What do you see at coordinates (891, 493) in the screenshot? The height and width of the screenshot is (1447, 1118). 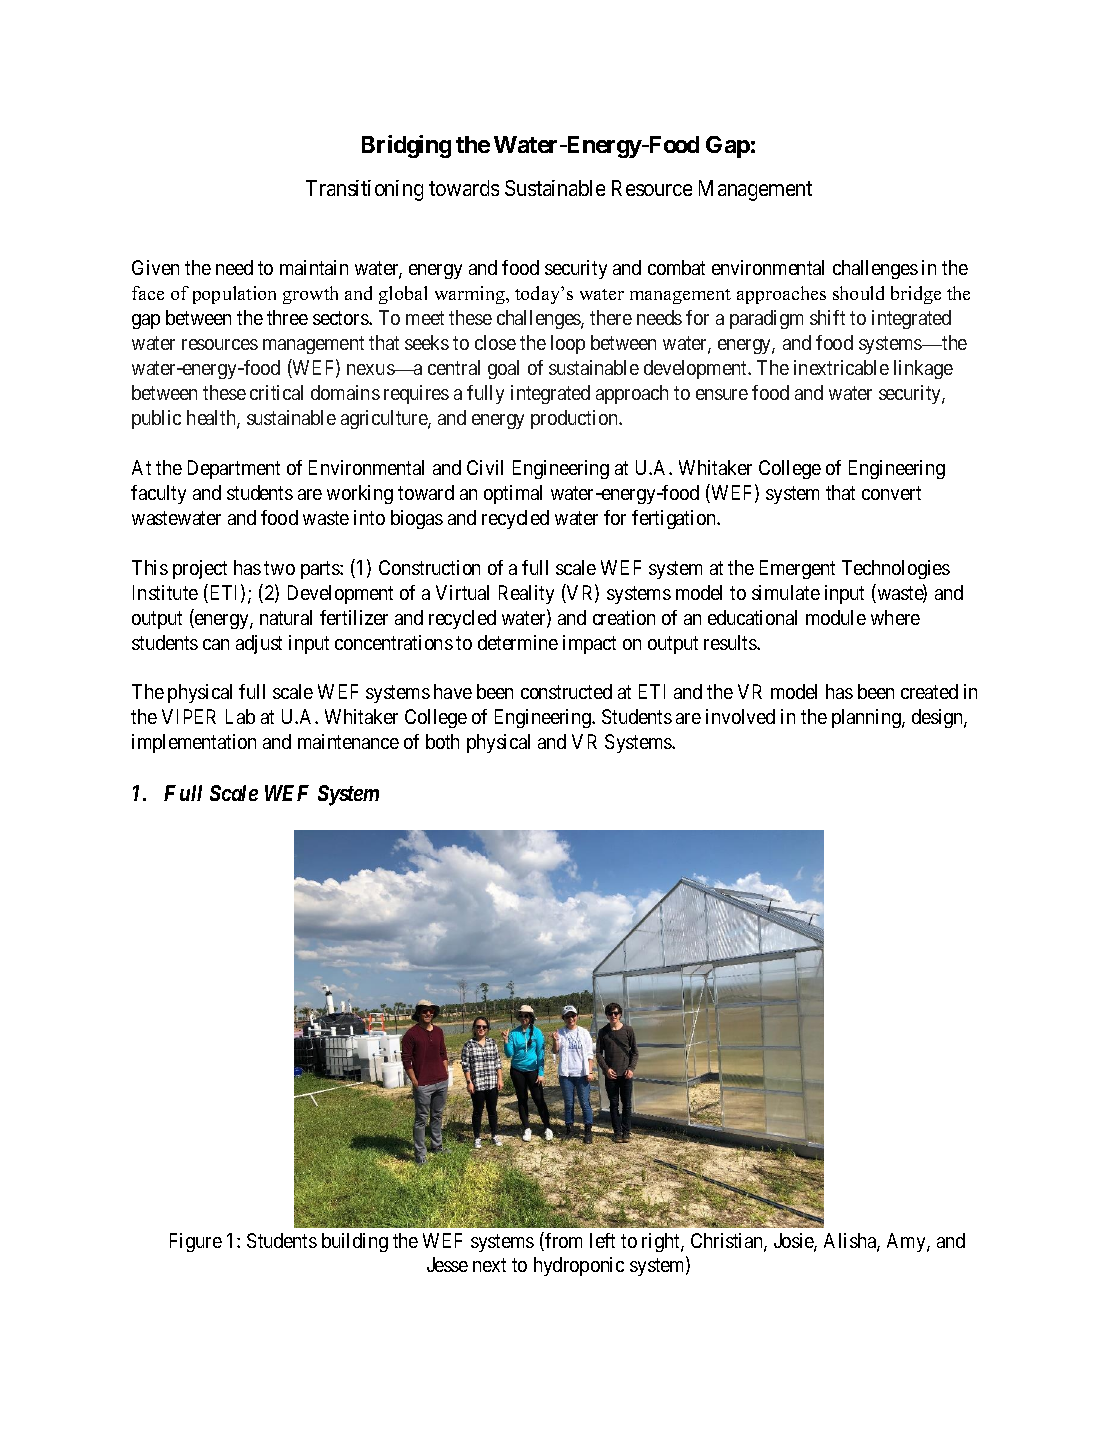 I see `convert` at bounding box center [891, 493].
